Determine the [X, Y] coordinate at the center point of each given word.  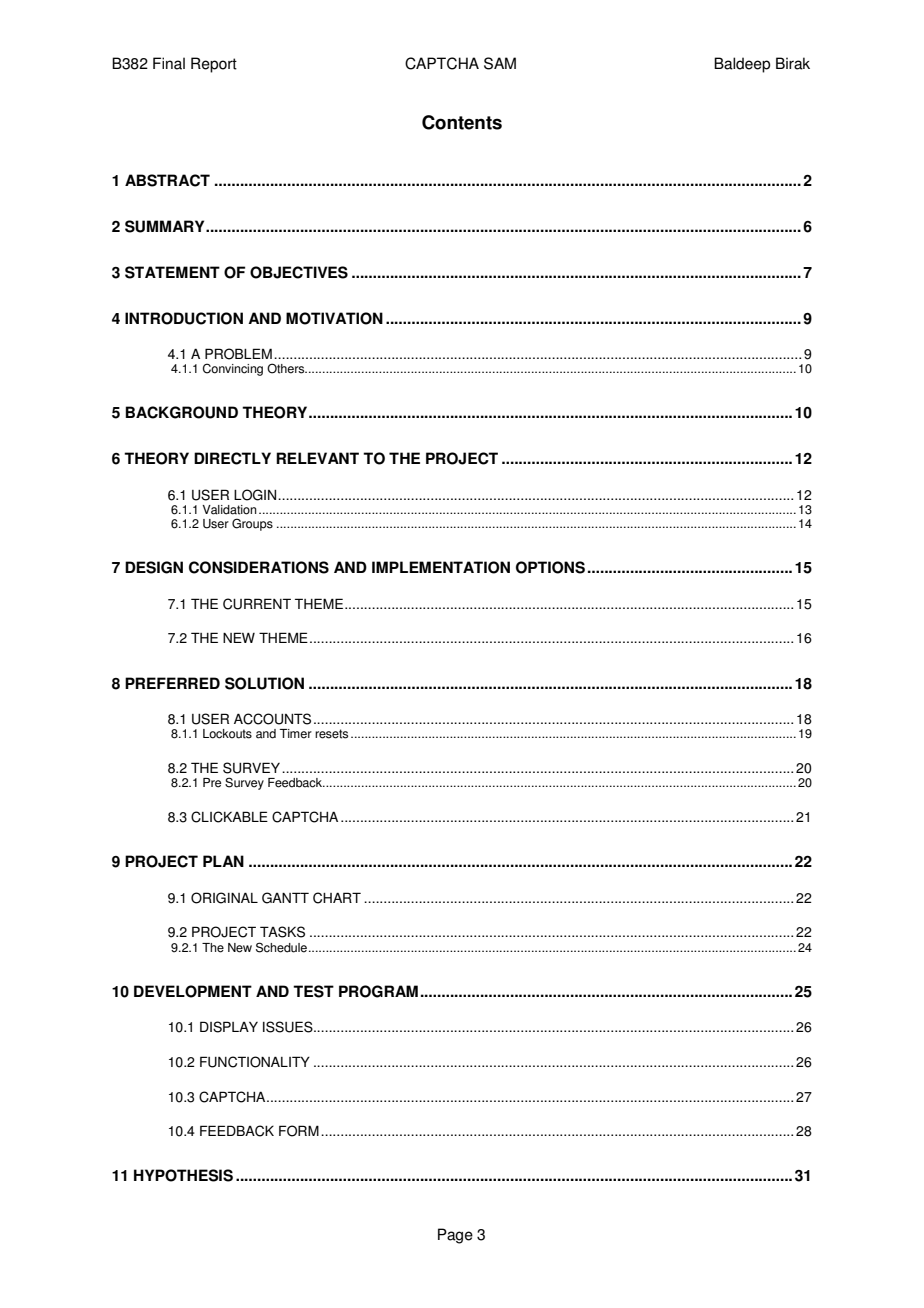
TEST [313, 991]
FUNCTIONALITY [255, 1062]
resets [331, 734]
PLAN [223, 861]
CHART [337, 898]
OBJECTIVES [299, 272]
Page [455, 1236]
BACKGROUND [182, 412]
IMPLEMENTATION [441, 567]
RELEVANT [317, 458]
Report [214, 65]
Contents [462, 122]
